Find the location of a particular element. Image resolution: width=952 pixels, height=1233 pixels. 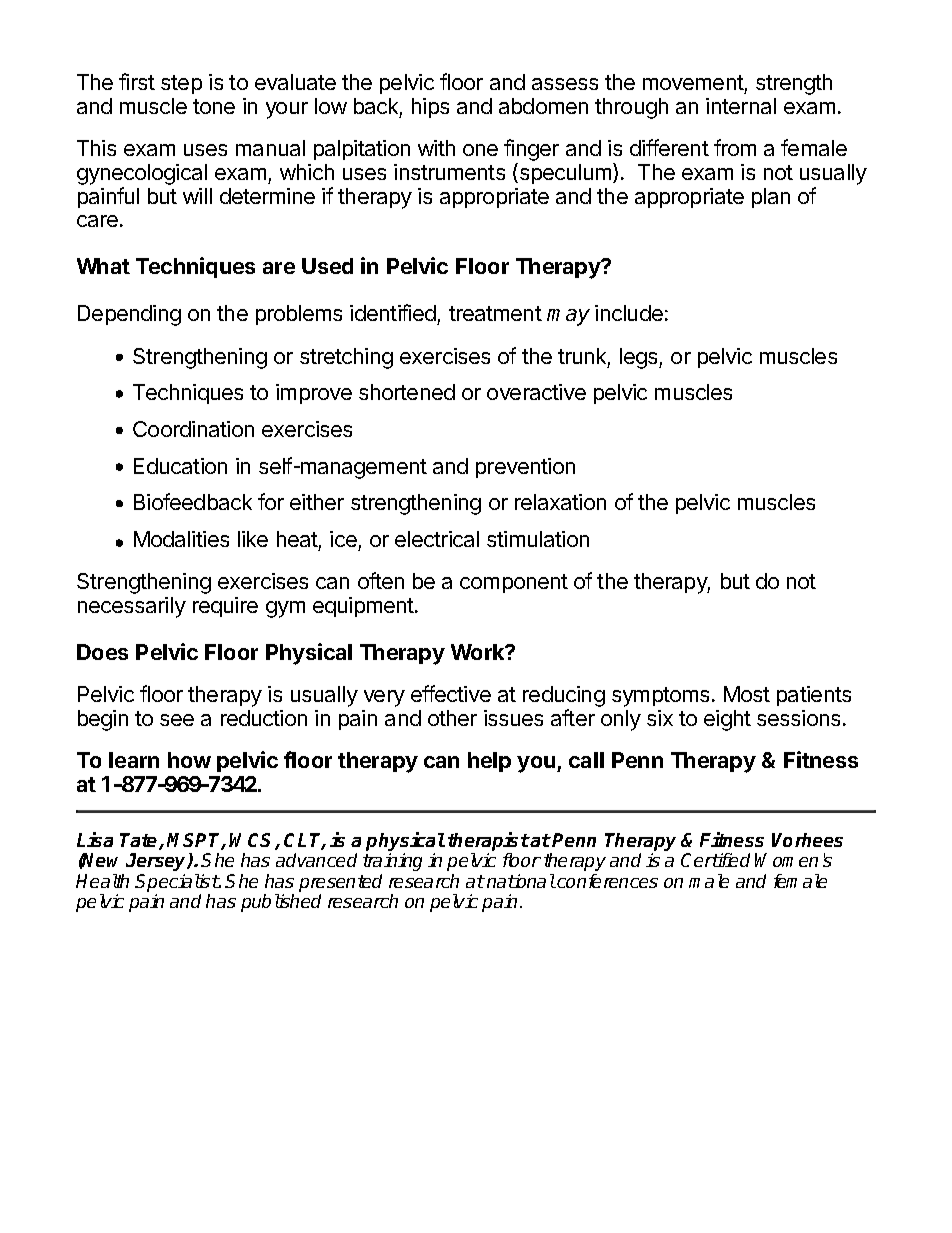

internal is located at coordinates (741, 106).
